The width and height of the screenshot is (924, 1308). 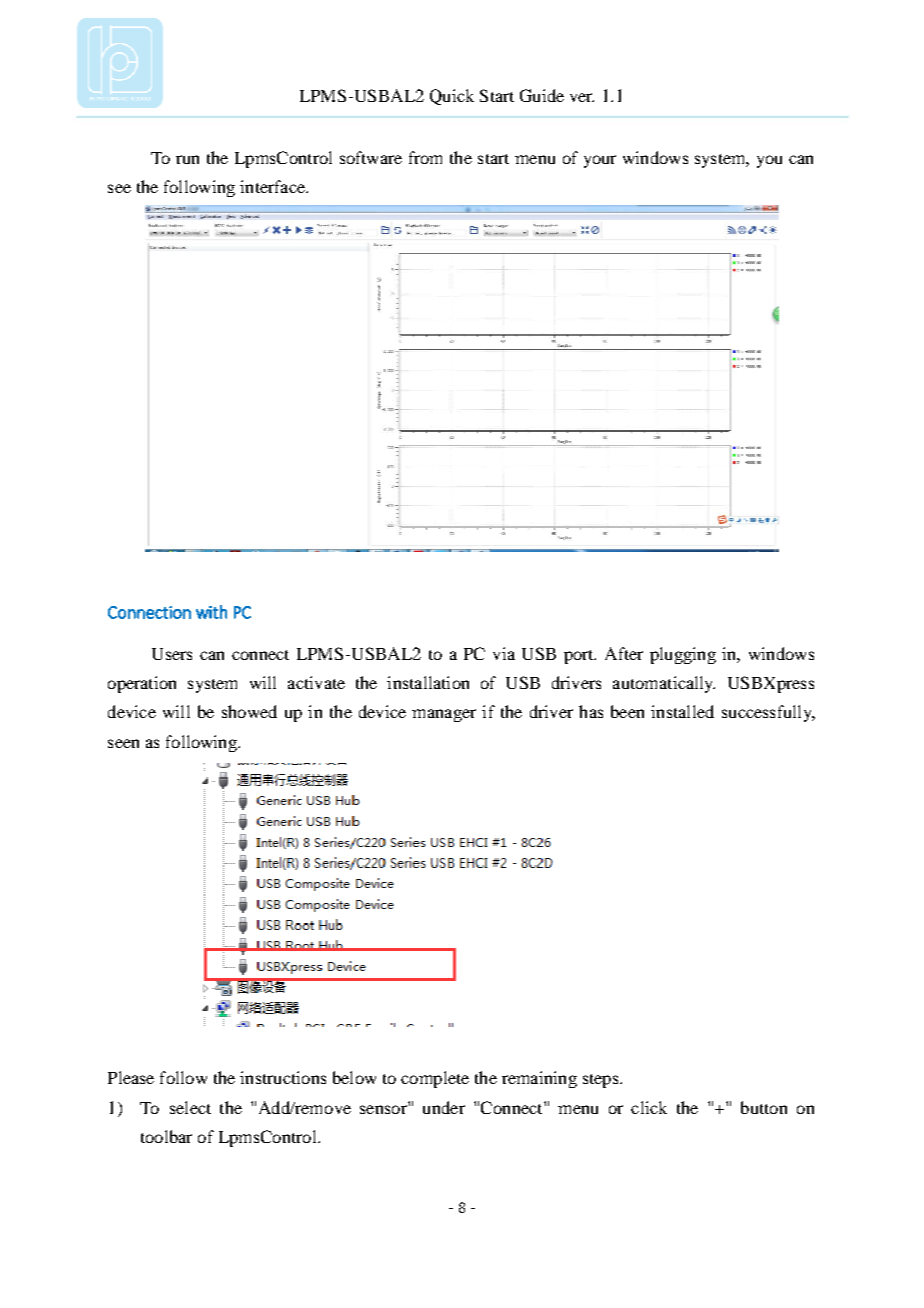 I want to click on seen, so click(x=123, y=743).
